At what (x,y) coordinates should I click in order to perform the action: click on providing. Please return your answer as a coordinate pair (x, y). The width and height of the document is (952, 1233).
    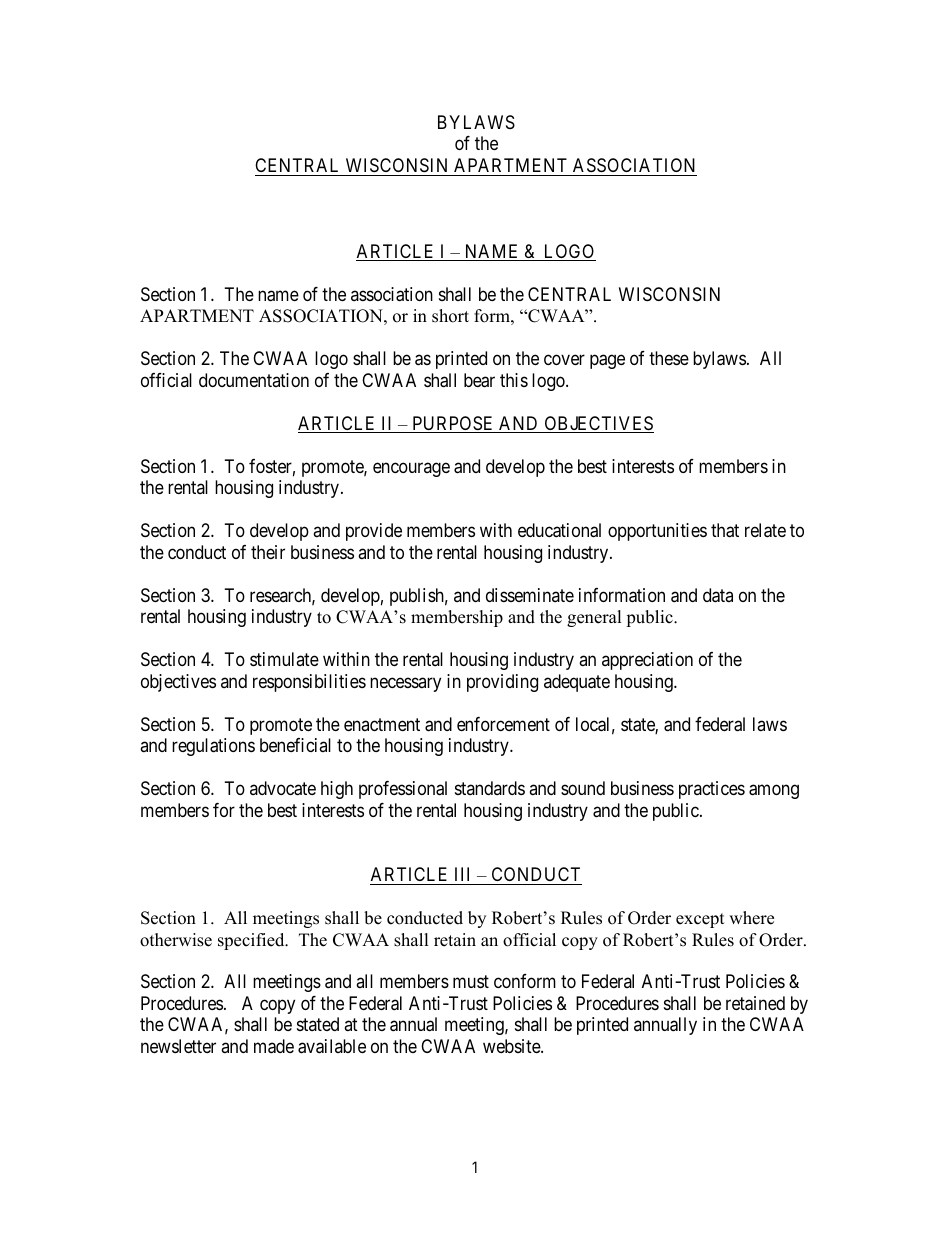
    Looking at the image, I should click on (502, 683).
